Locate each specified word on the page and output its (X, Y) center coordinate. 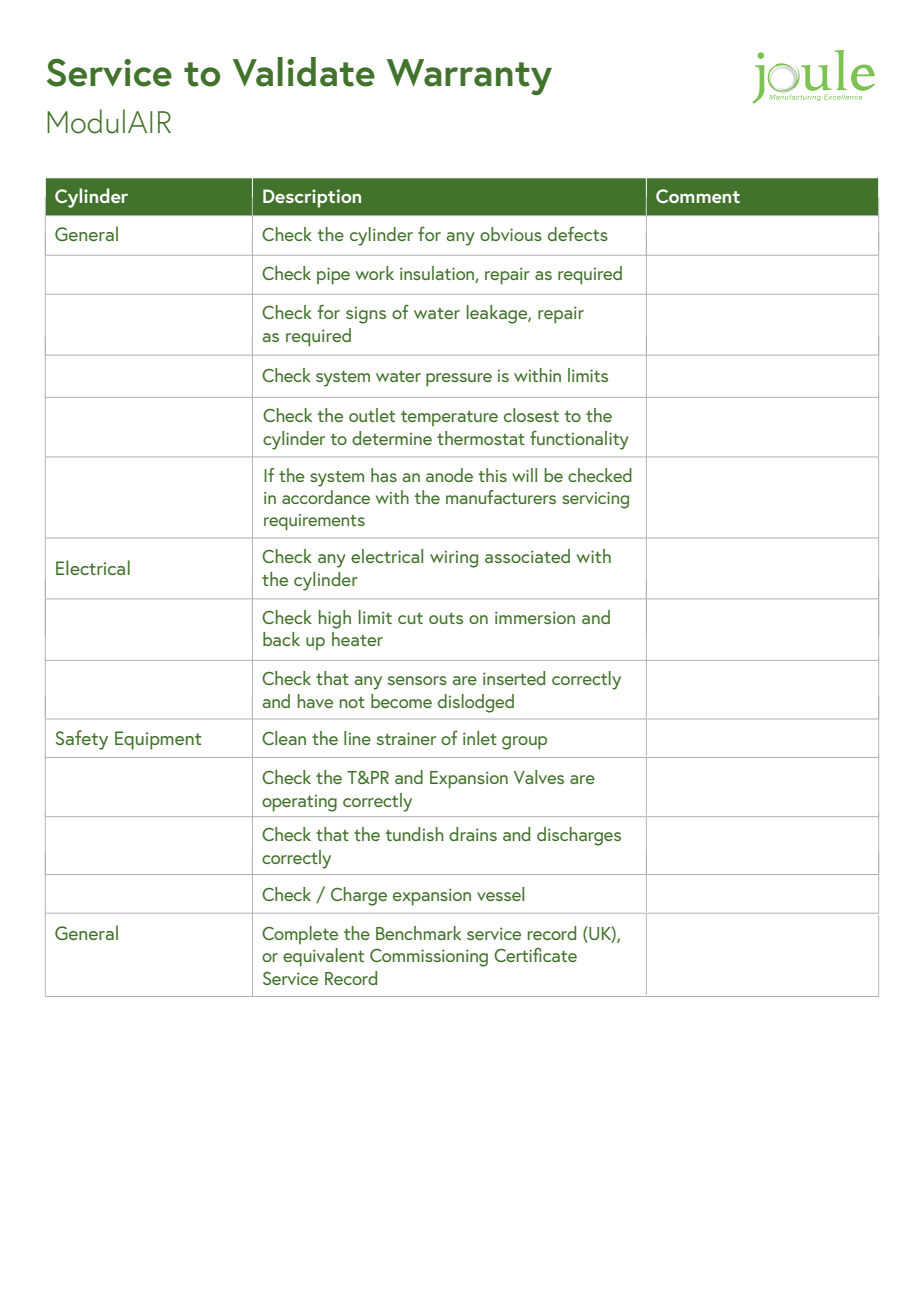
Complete (300, 935)
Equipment (158, 740)
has (384, 475)
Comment (698, 196)
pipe (333, 276)
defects (578, 233)
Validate (304, 72)
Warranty (469, 77)
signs (366, 315)
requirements (314, 522)
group (524, 743)
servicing (595, 500)
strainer (406, 738)
